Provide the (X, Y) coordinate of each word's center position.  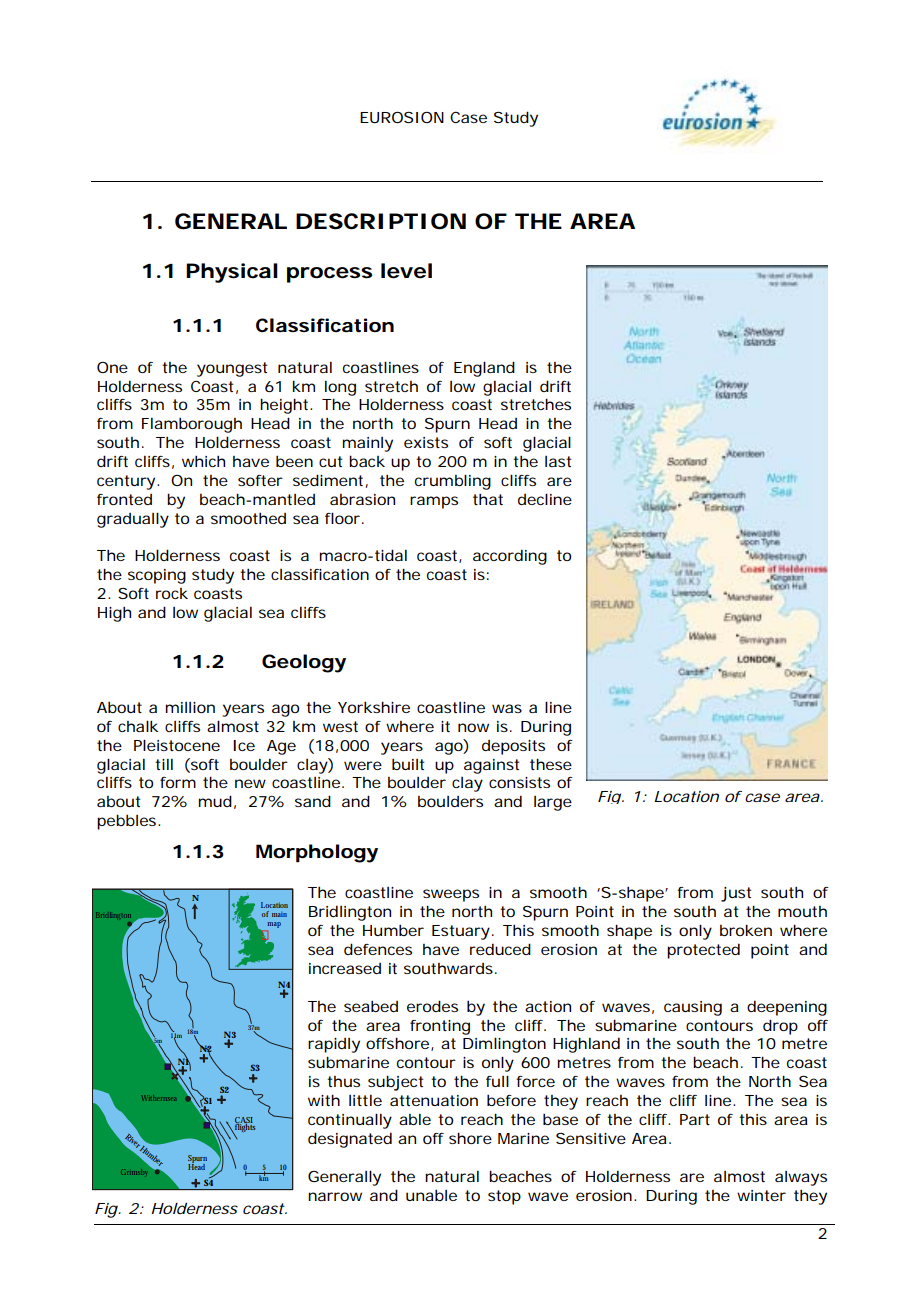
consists (519, 782)
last (558, 461)
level (406, 271)
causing (693, 1008)
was (507, 708)
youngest (232, 369)
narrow (335, 1196)
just (736, 894)
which (203, 461)
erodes (432, 1006)
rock (172, 593)
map (274, 925)
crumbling (453, 482)
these (551, 764)
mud (215, 801)
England (484, 369)
